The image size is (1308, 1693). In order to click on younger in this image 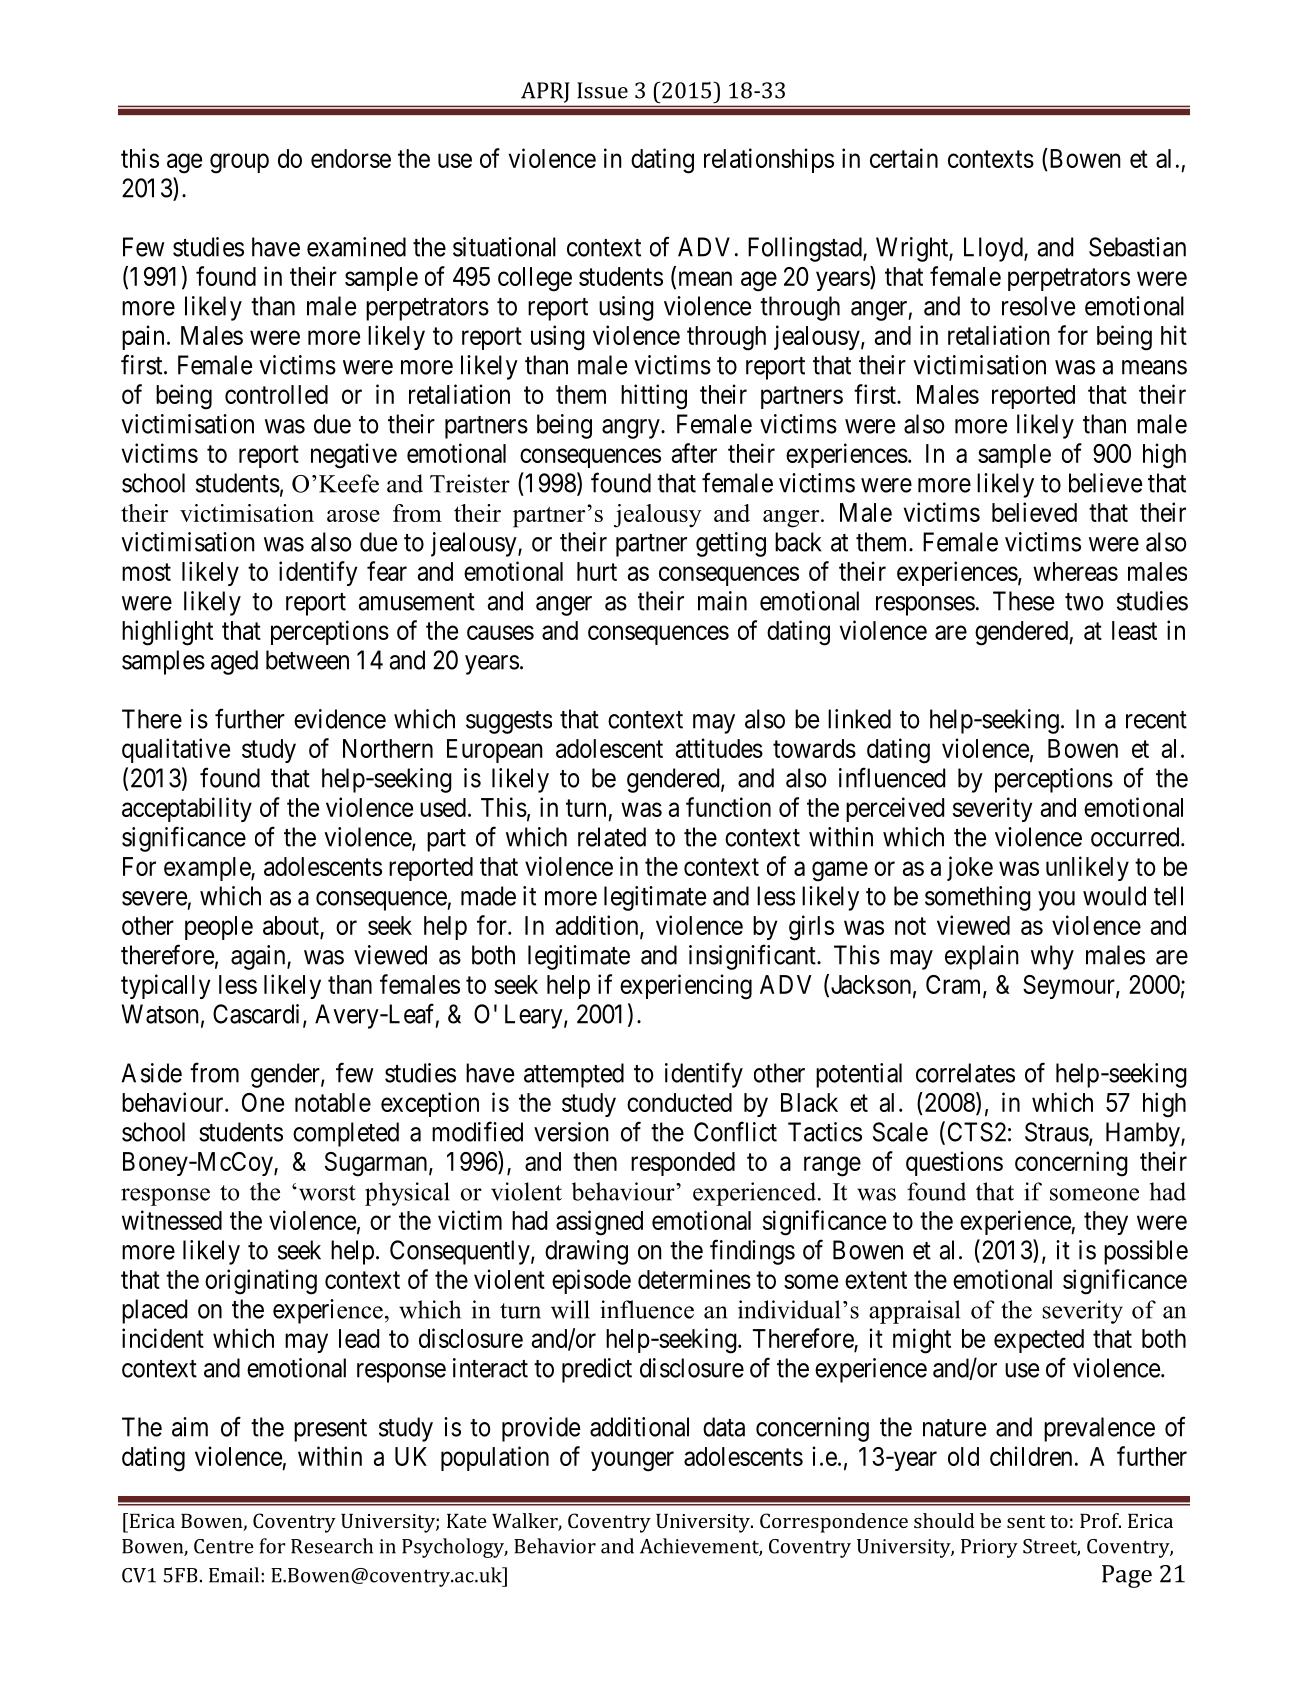, I will do `click(632, 1461)`.
